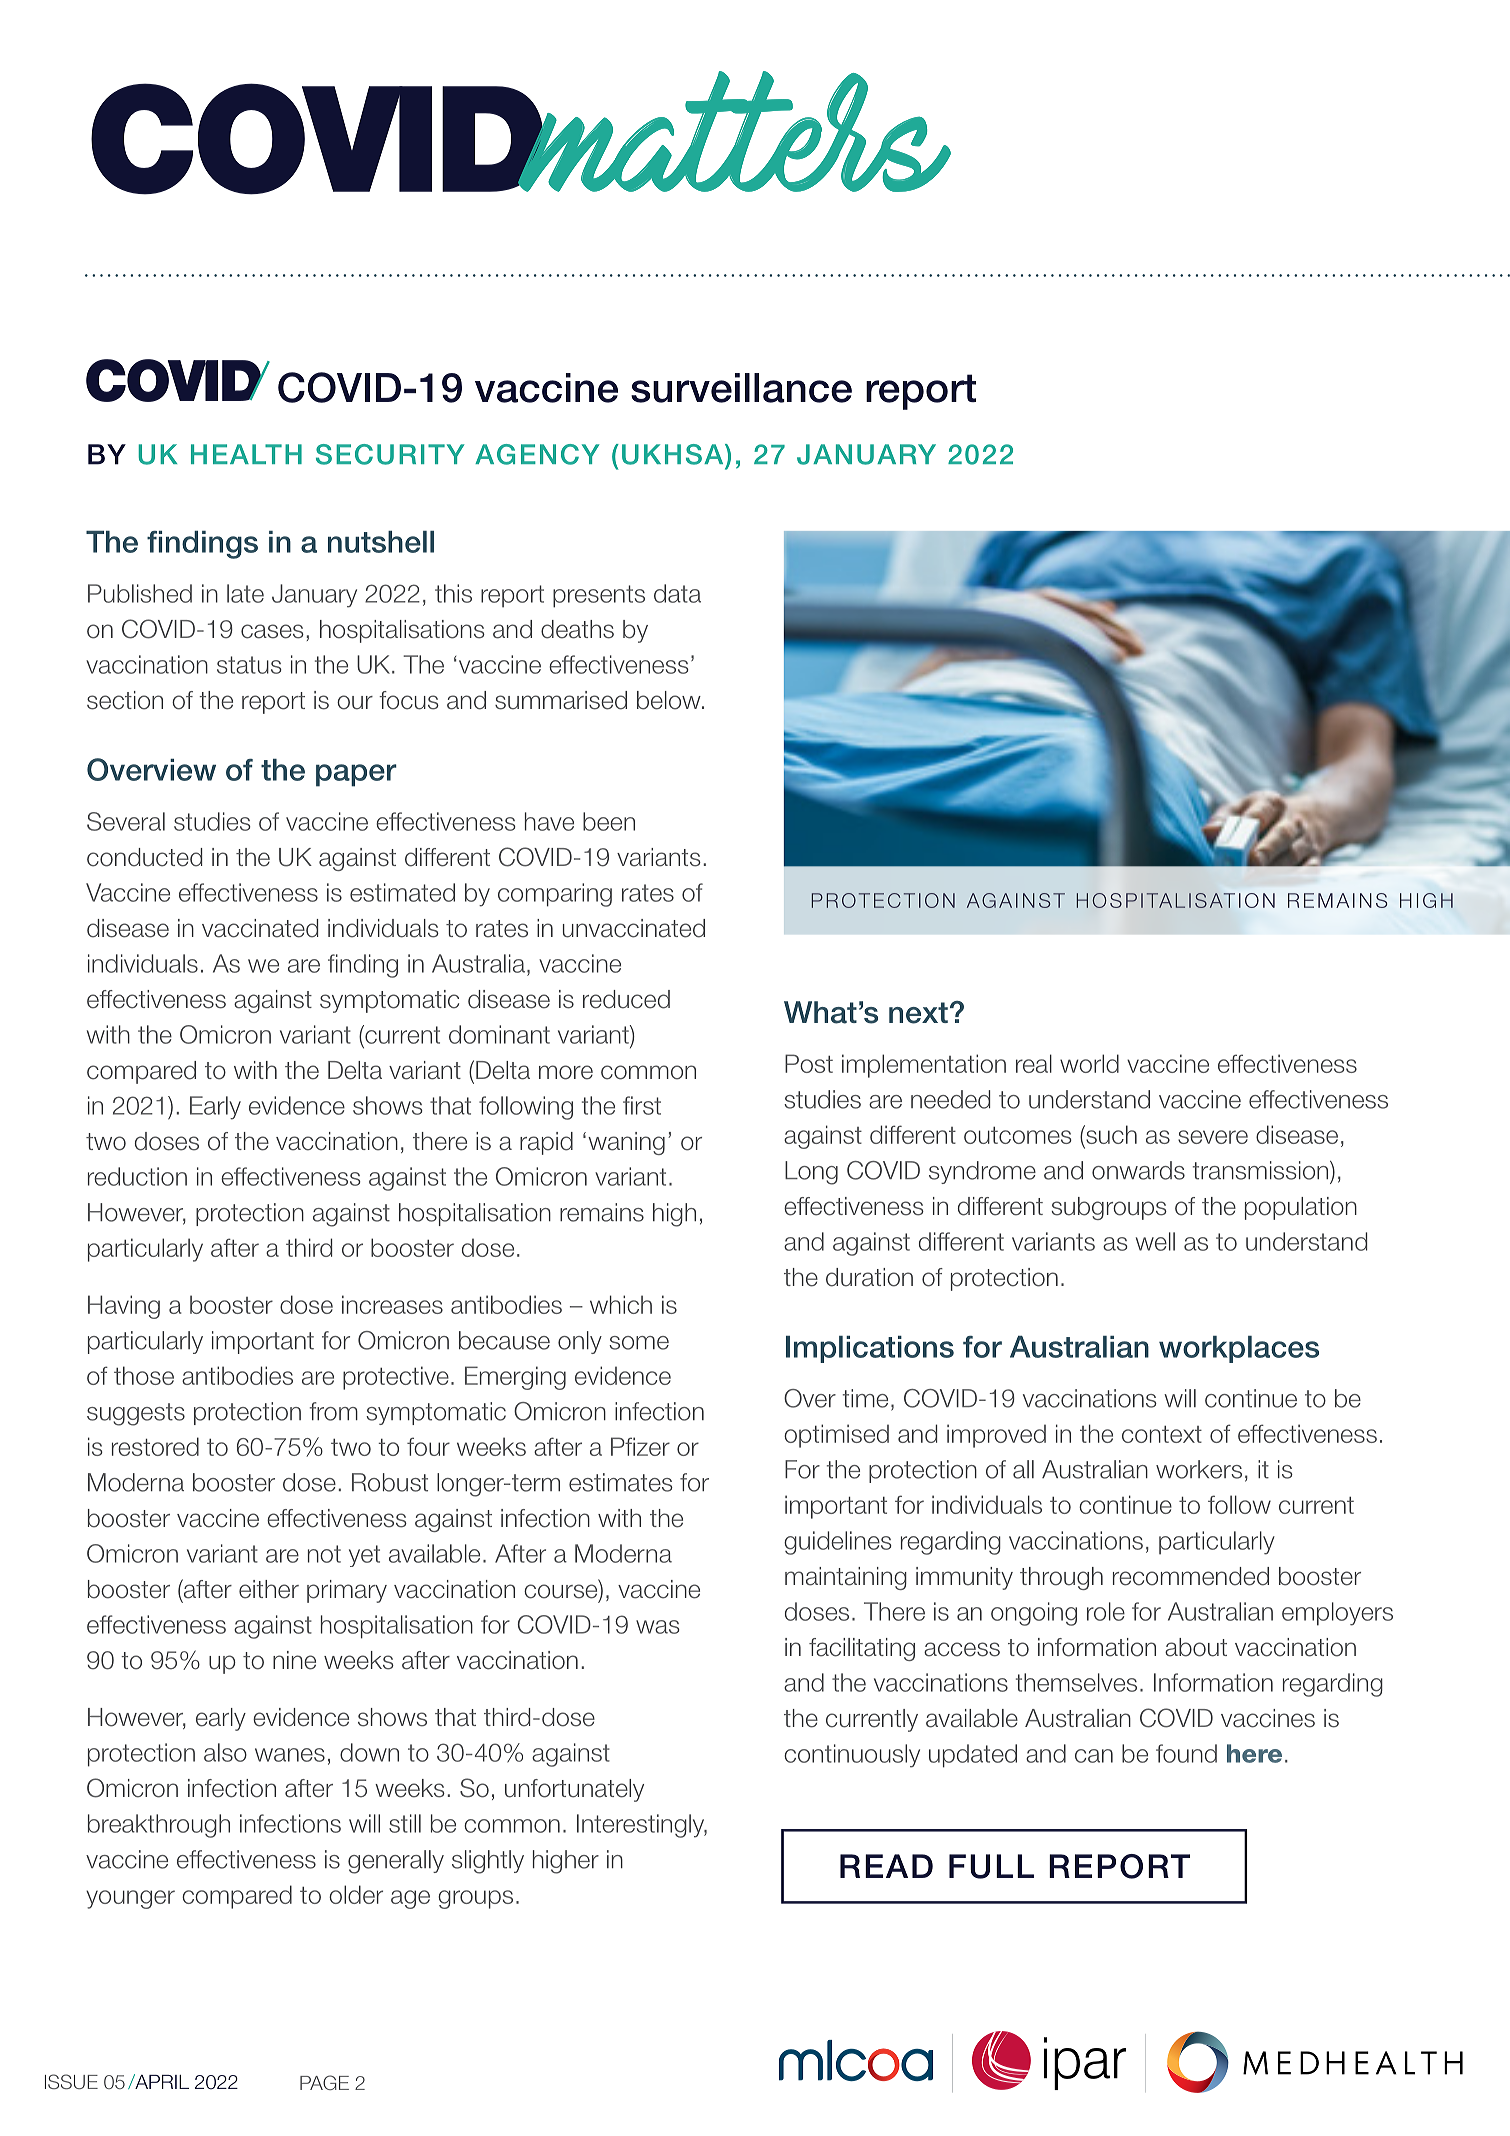 The image size is (1510, 2136). Describe the element at coordinates (621, 1304) in the screenshot. I see `which` at that location.
